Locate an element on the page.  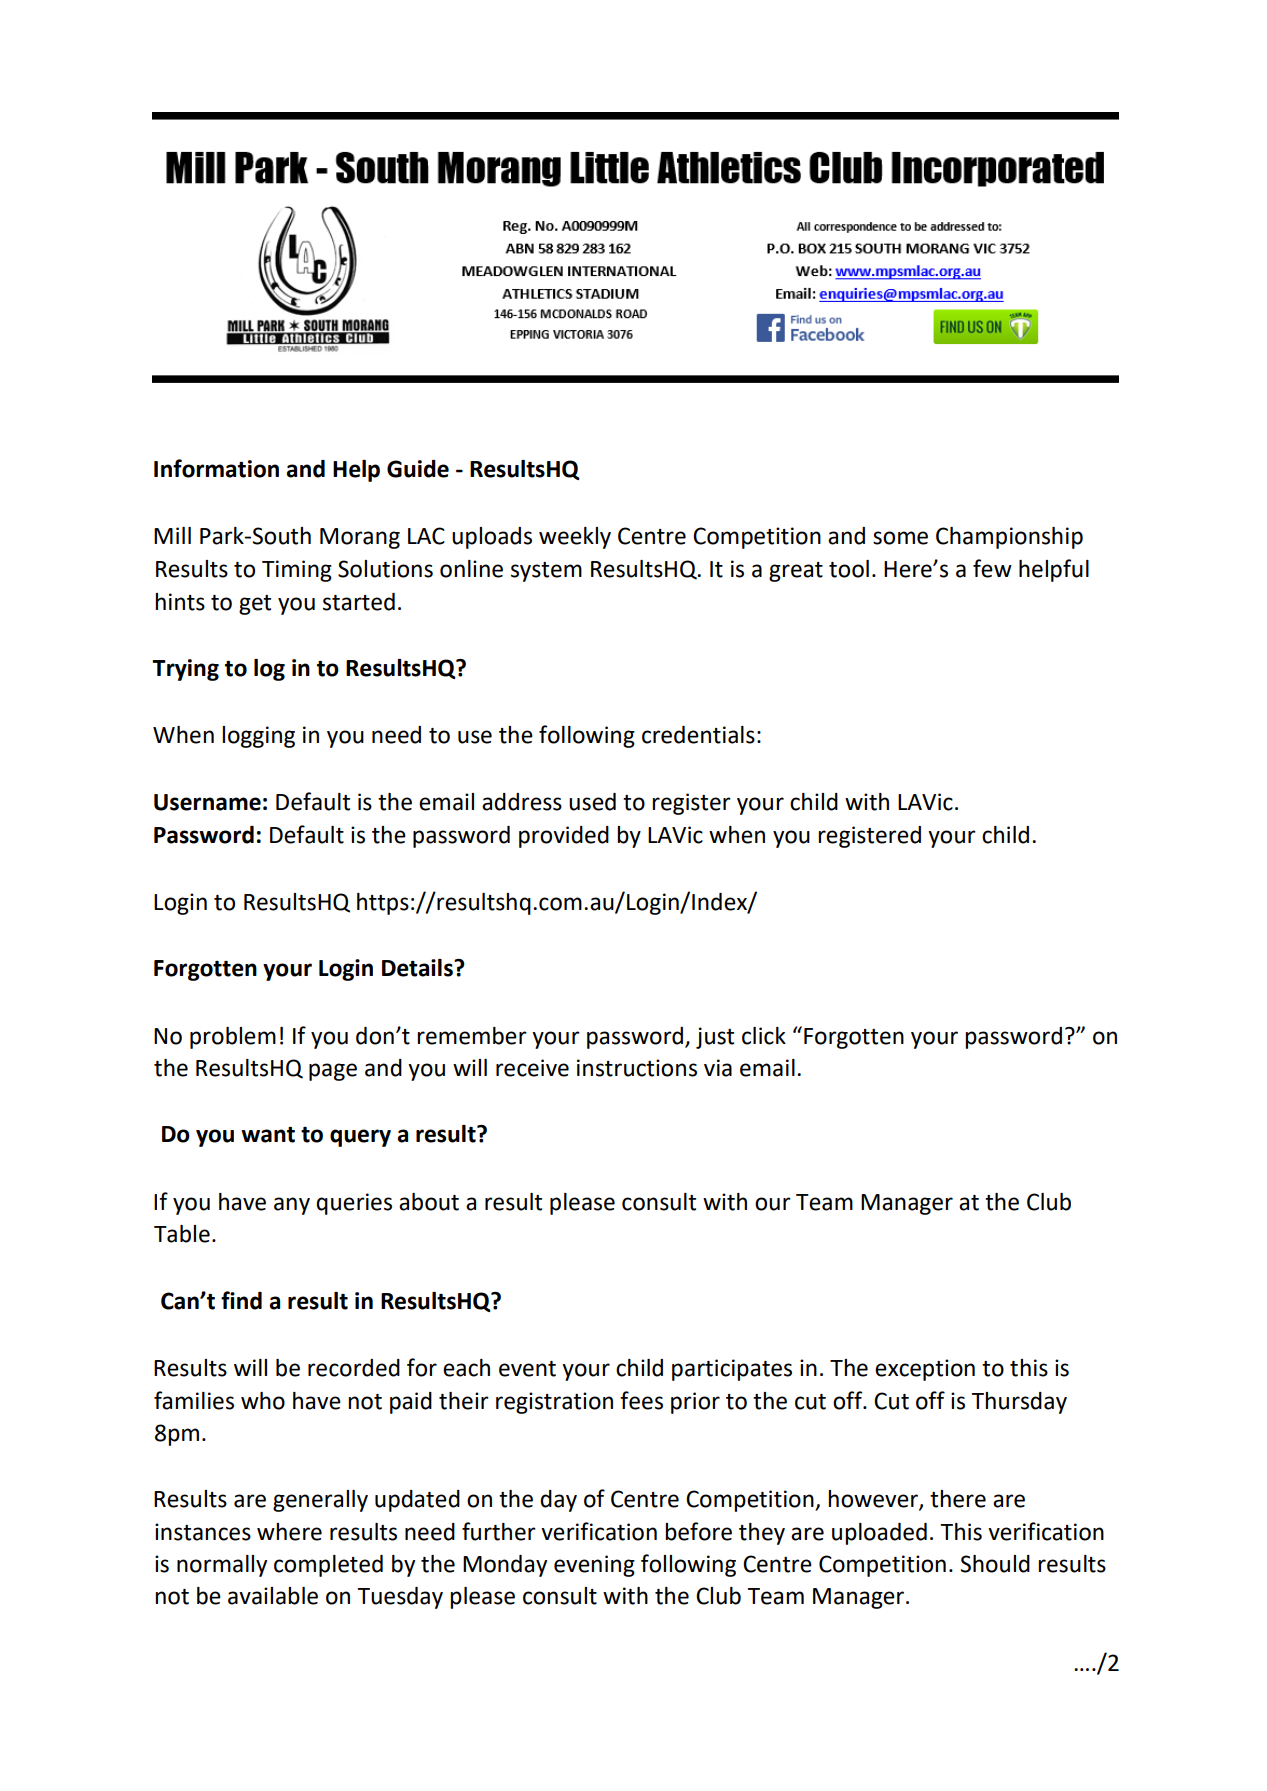
logging is located at coordinates (258, 737).
